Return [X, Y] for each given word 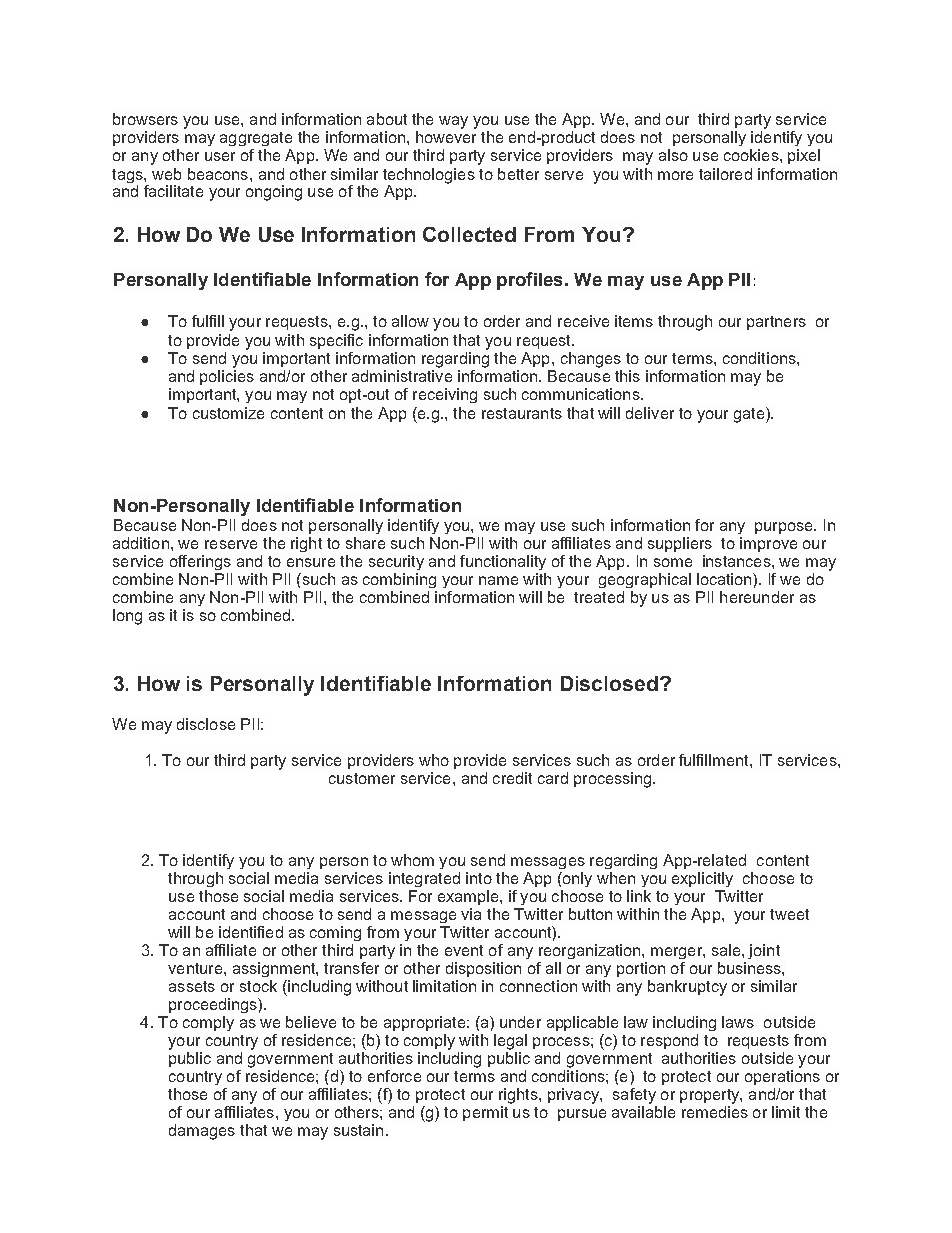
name [498, 580]
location [725, 579]
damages [202, 1132]
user [220, 156]
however [446, 137]
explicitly [702, 879]
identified [251, 932]
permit [485, 1113]
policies [227, 377]
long [127, 617]
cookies [752, 155]
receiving [445, 395]
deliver [650, 413]
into [479, 878]
